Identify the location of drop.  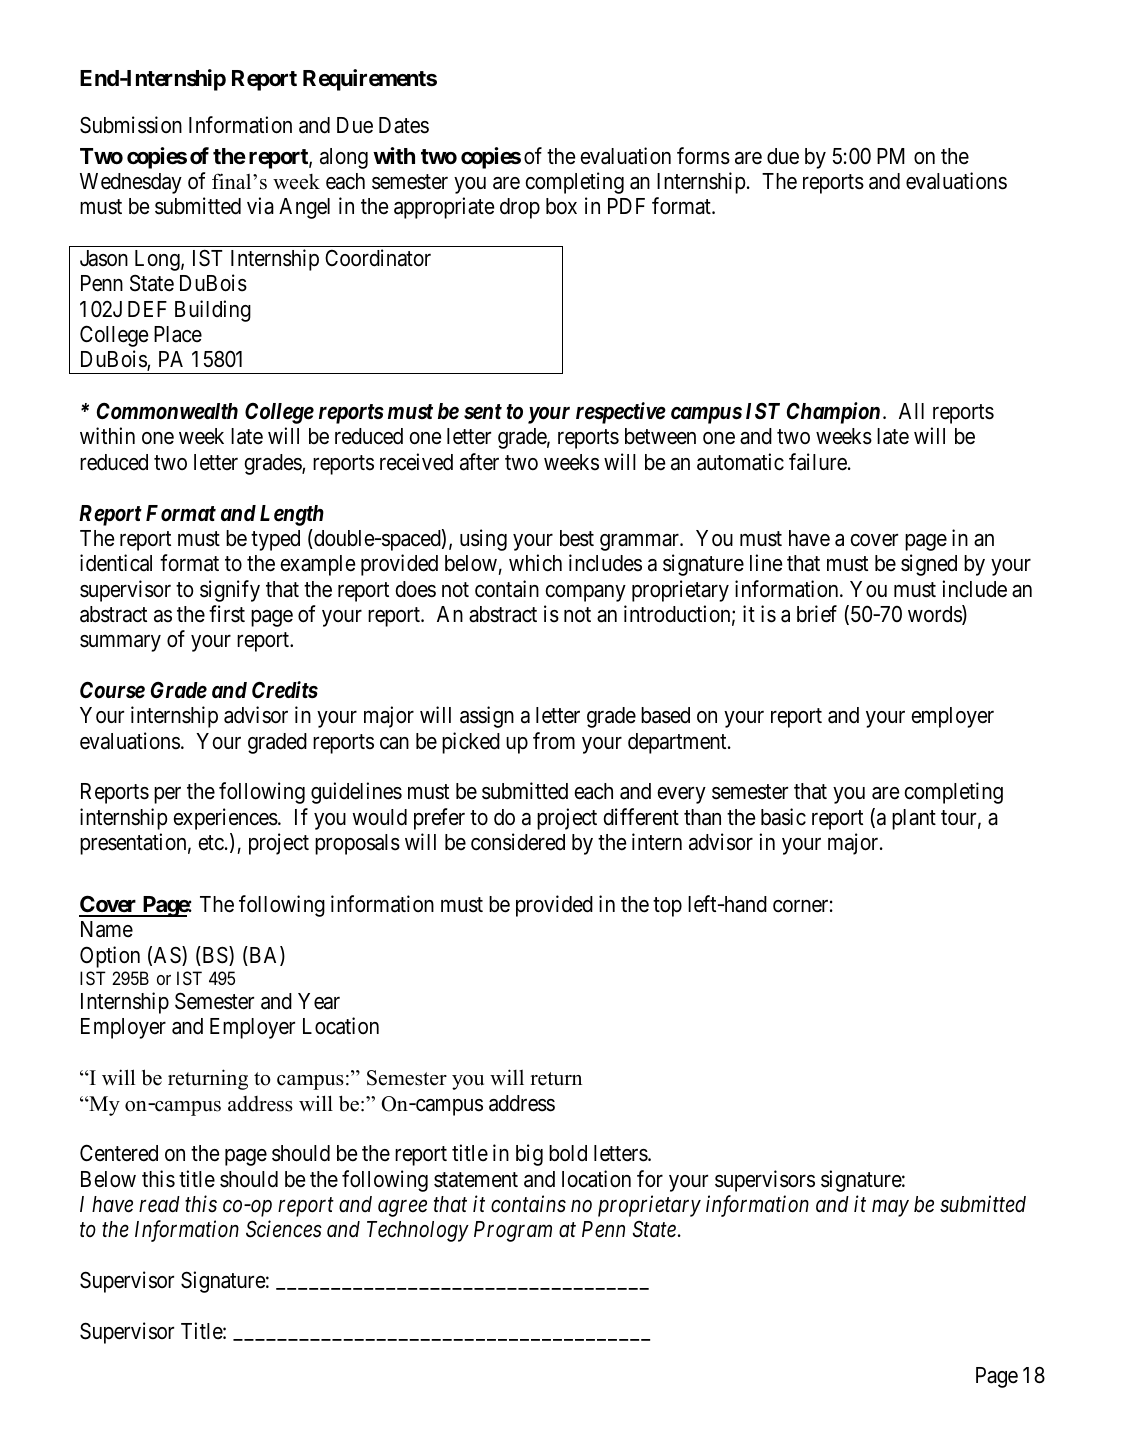
(520, 208).
